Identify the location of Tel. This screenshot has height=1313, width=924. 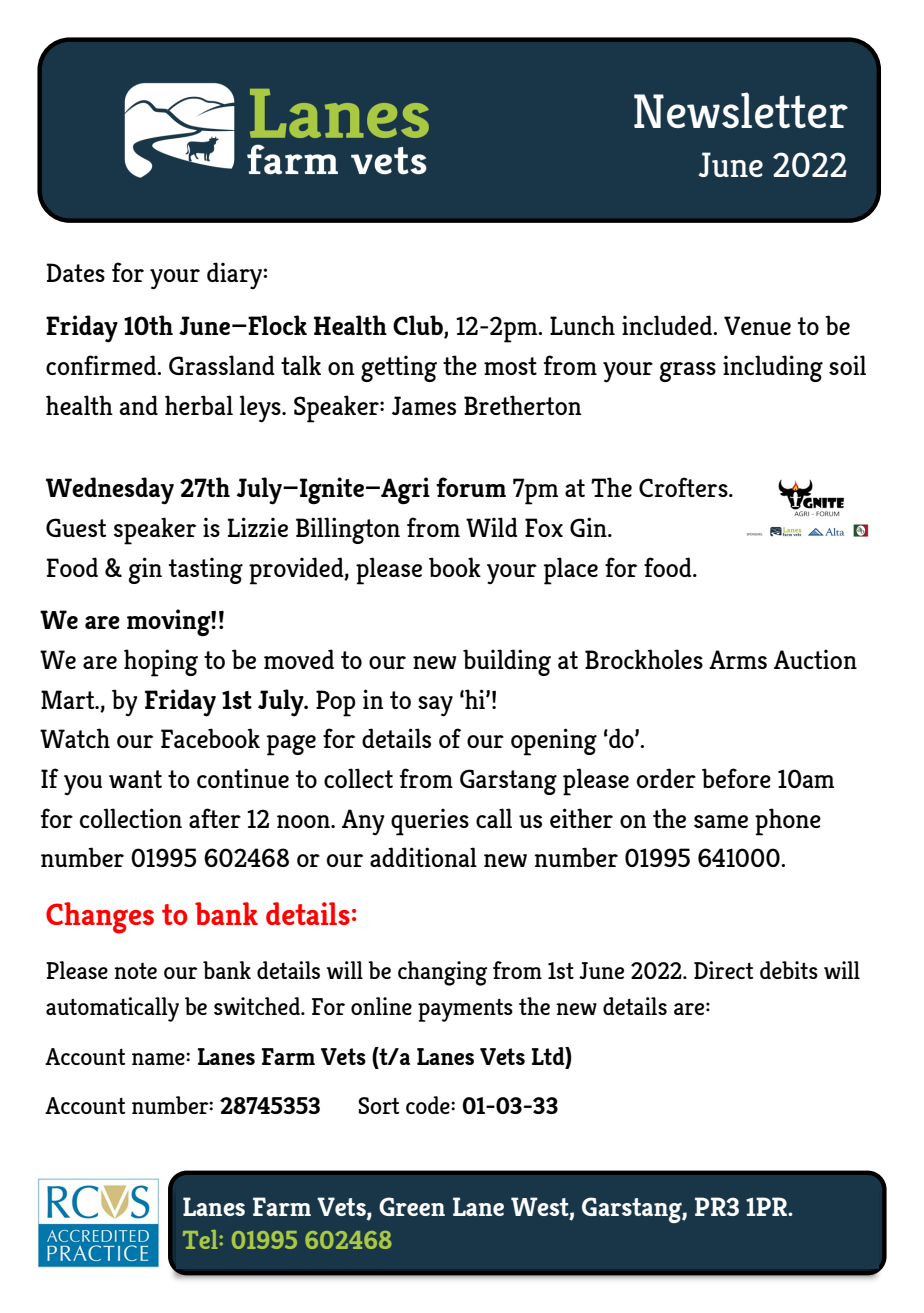
(201, 1239).
